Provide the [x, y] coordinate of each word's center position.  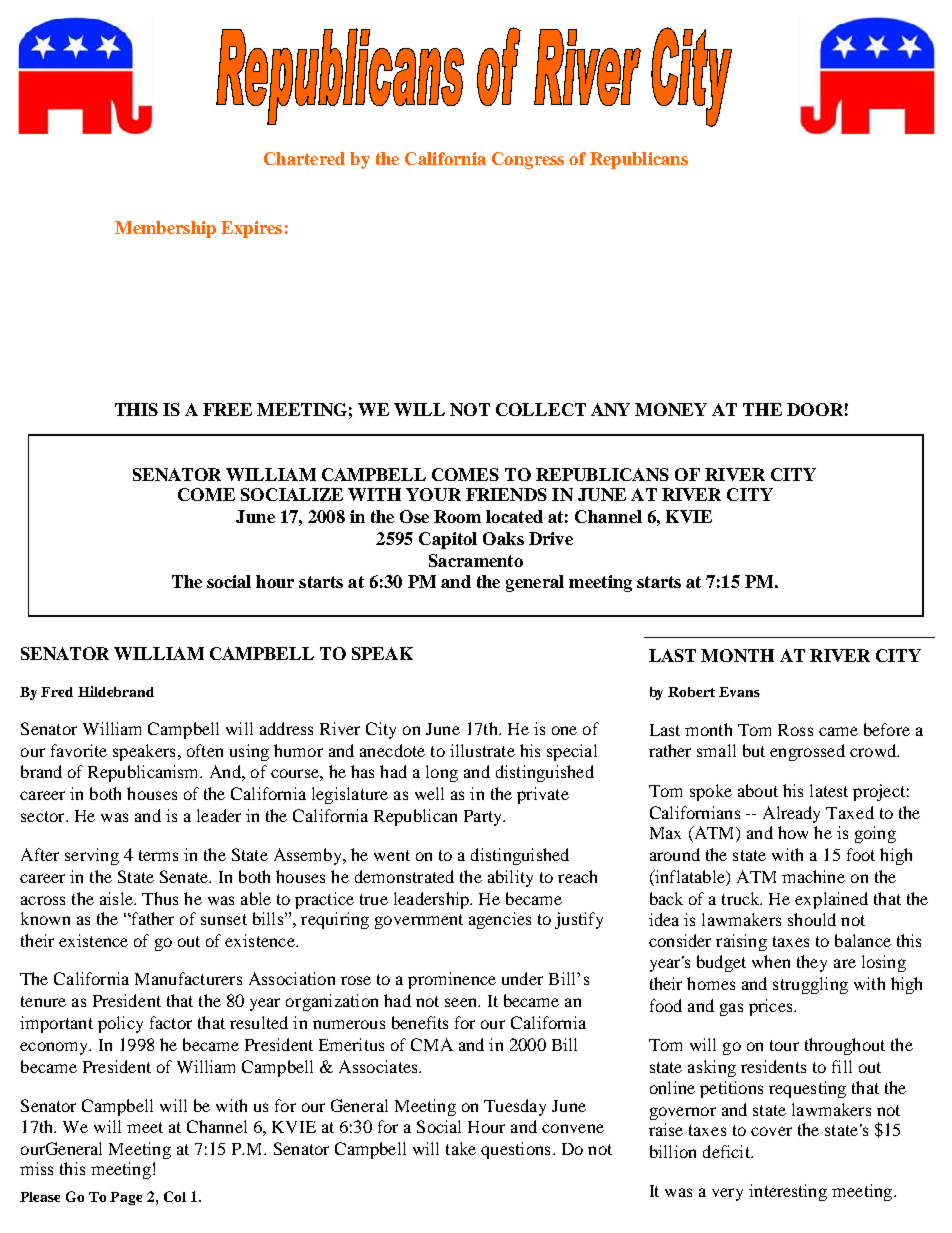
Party [484, 818]
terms [158, 855]
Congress [528, 160]
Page [126, 1198]
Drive [551, 538]
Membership [165, 229]
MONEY [671, 409]
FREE [227, 409]
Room [457, 516]
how [793, 832]
